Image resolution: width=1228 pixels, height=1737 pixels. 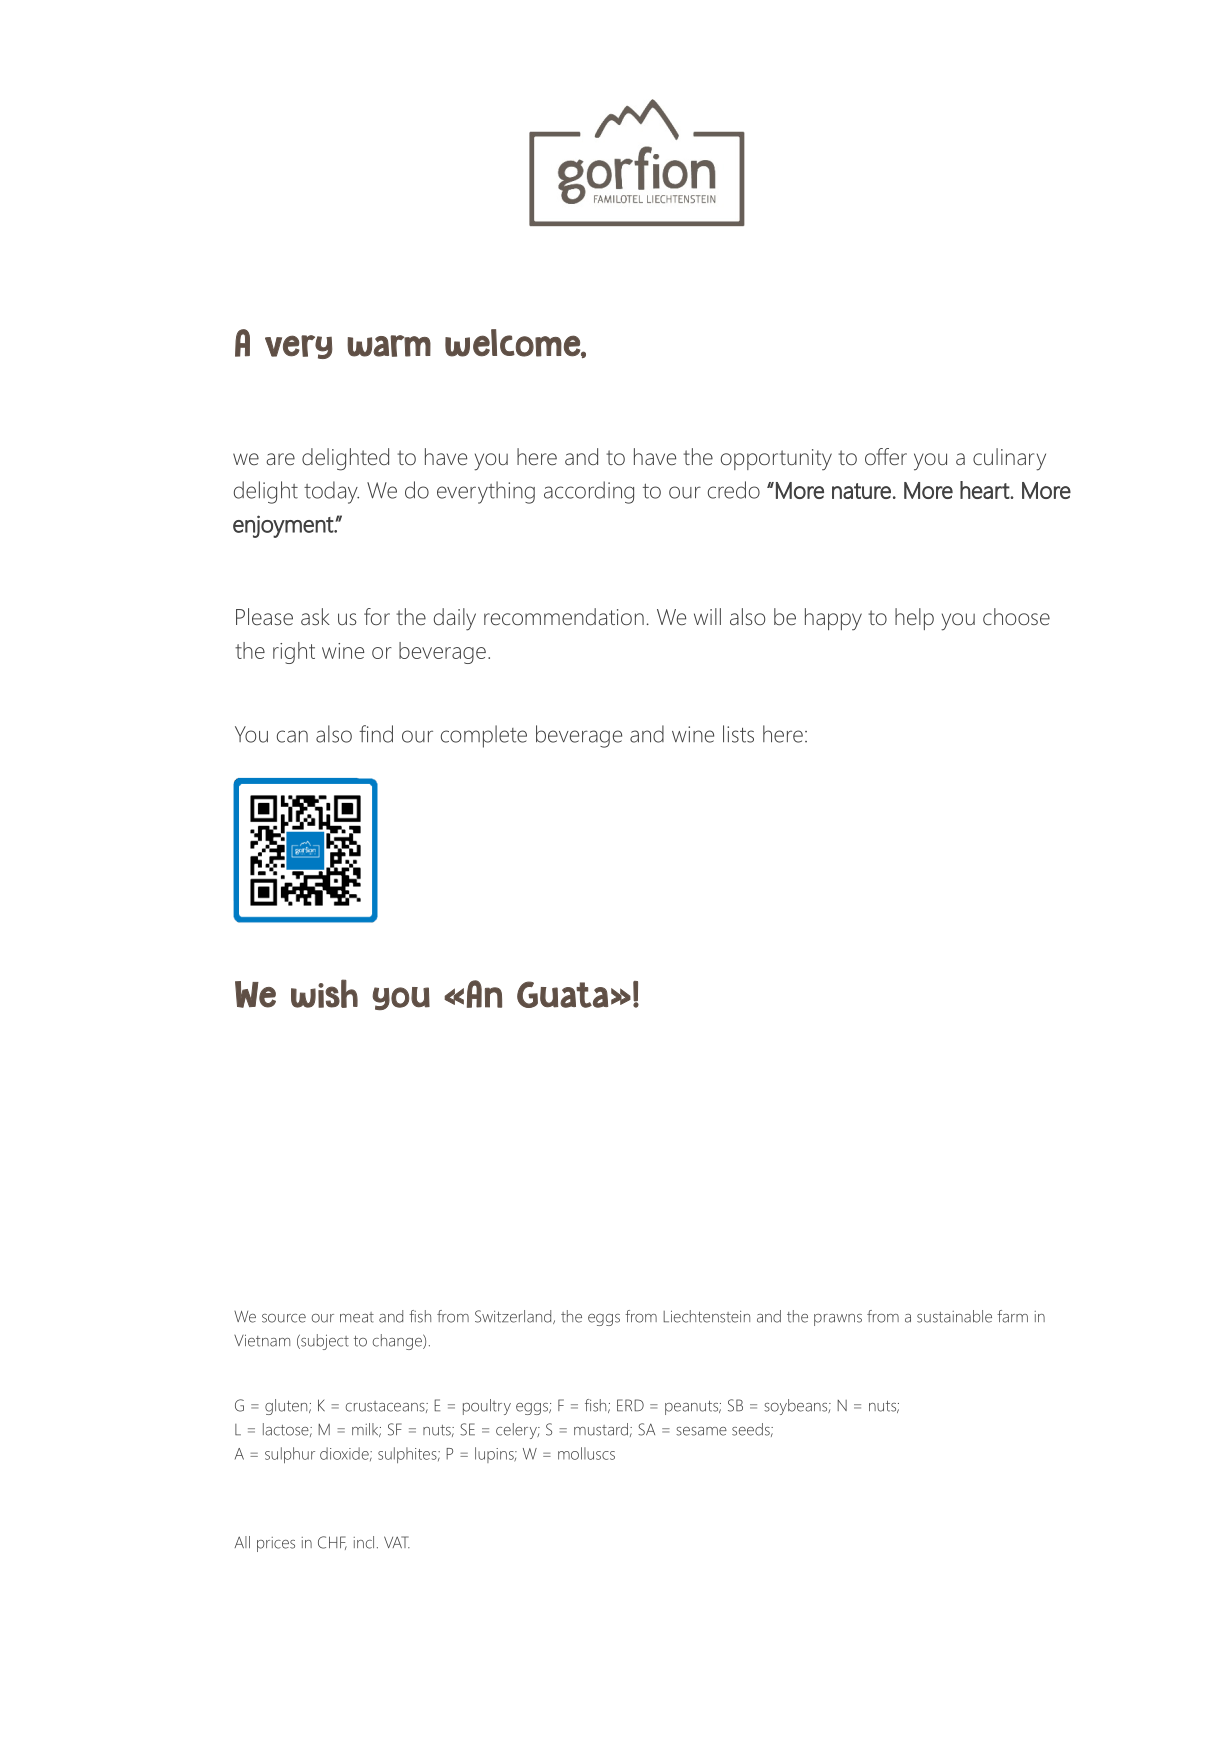 I want to click on recommendation, so click(x=564, y=617).
